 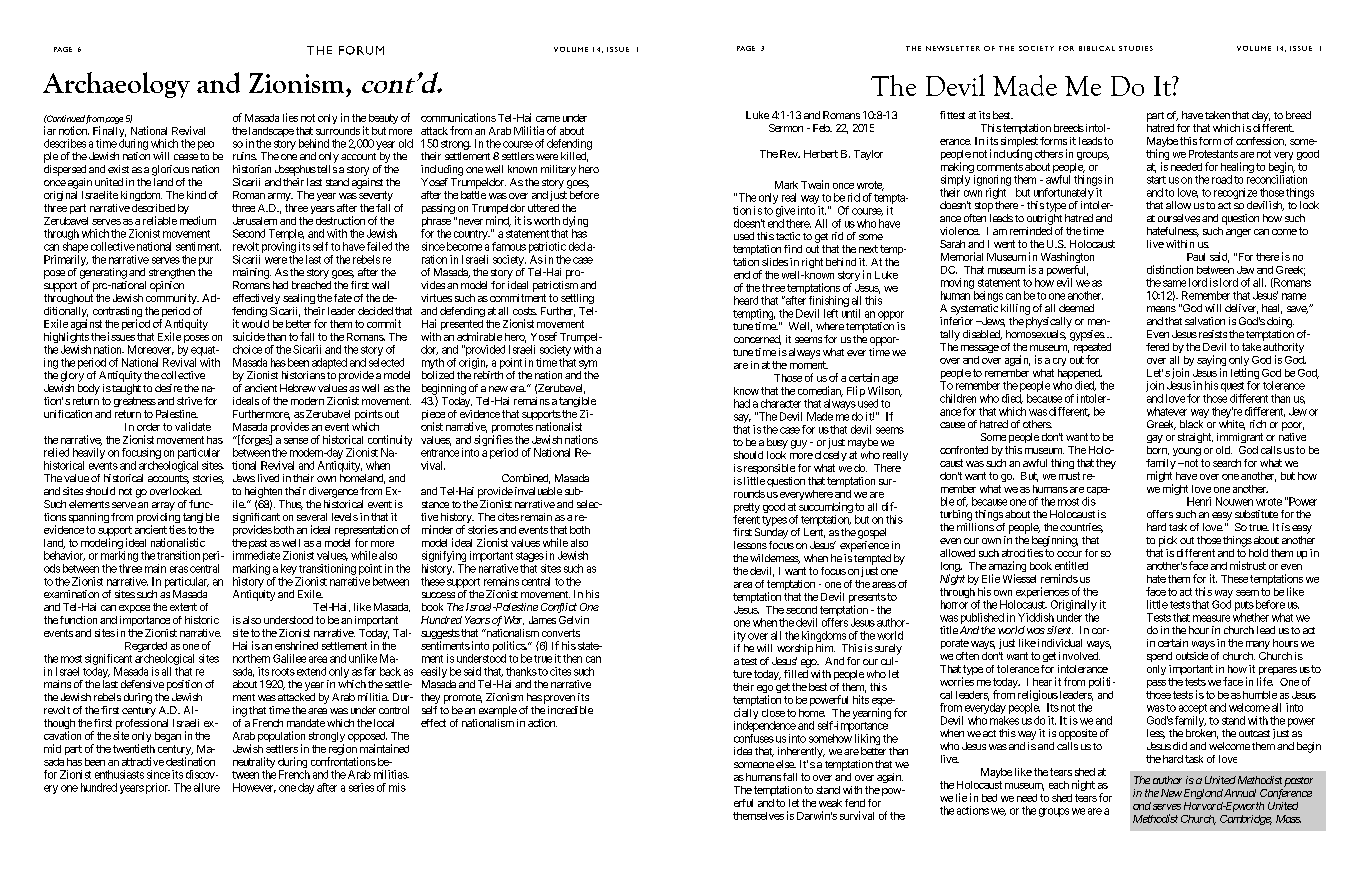 I want to click on weak, so click(x=830, y=803).
